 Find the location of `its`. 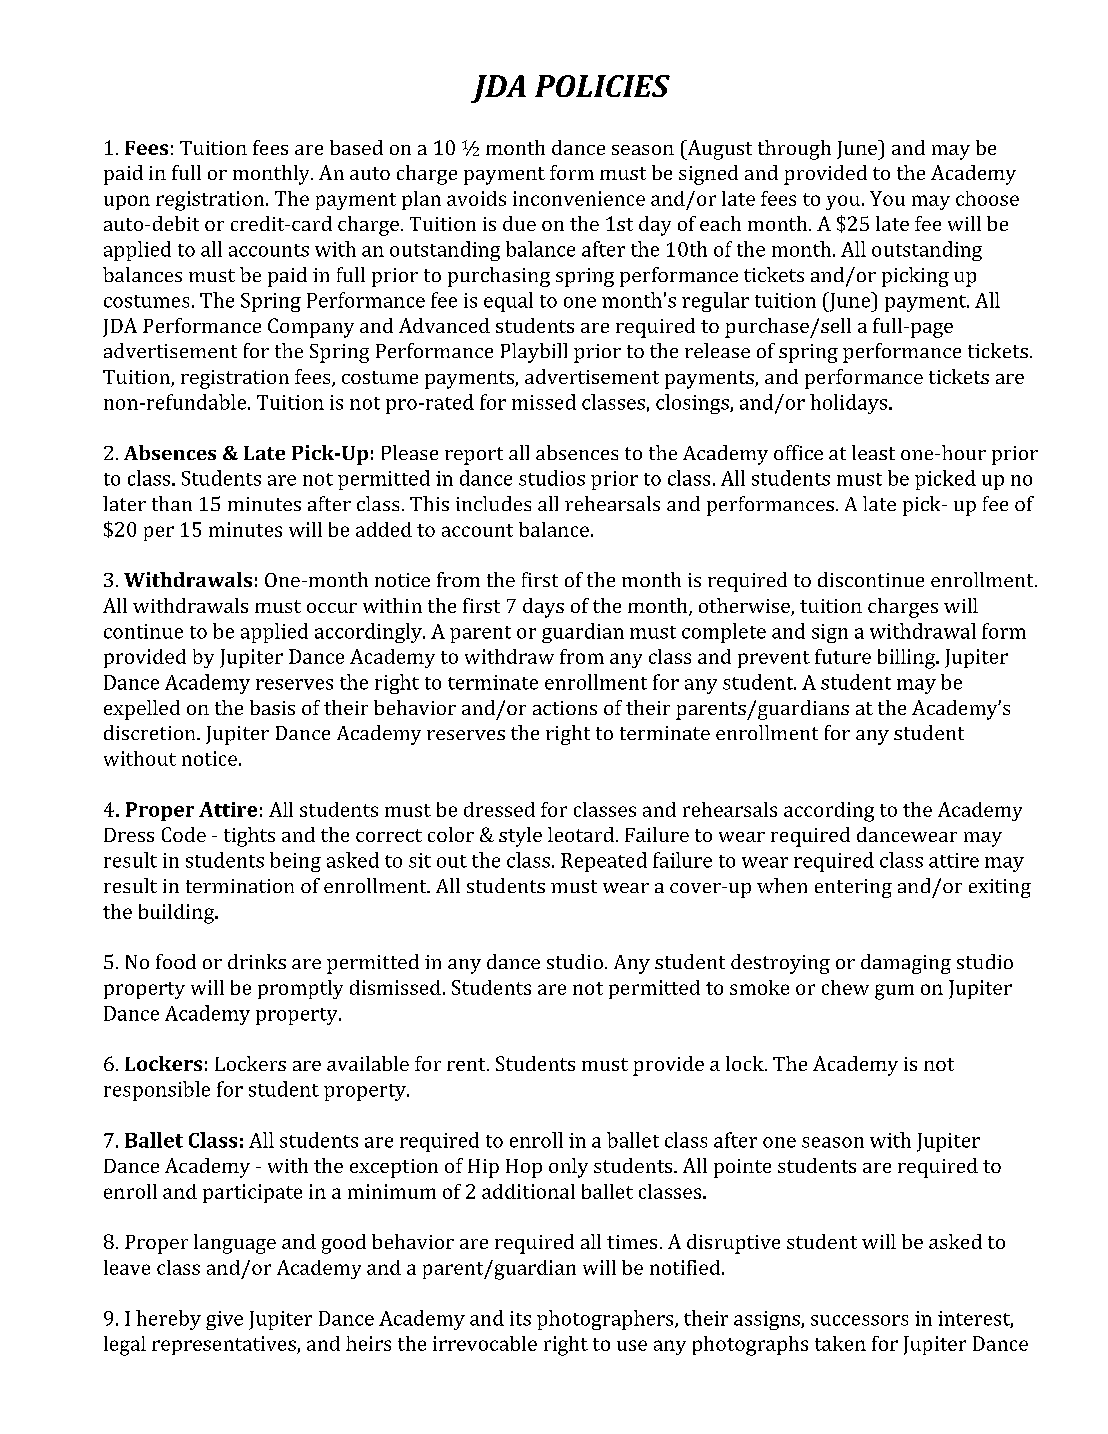

its is located at coordinates (520, 1318).
